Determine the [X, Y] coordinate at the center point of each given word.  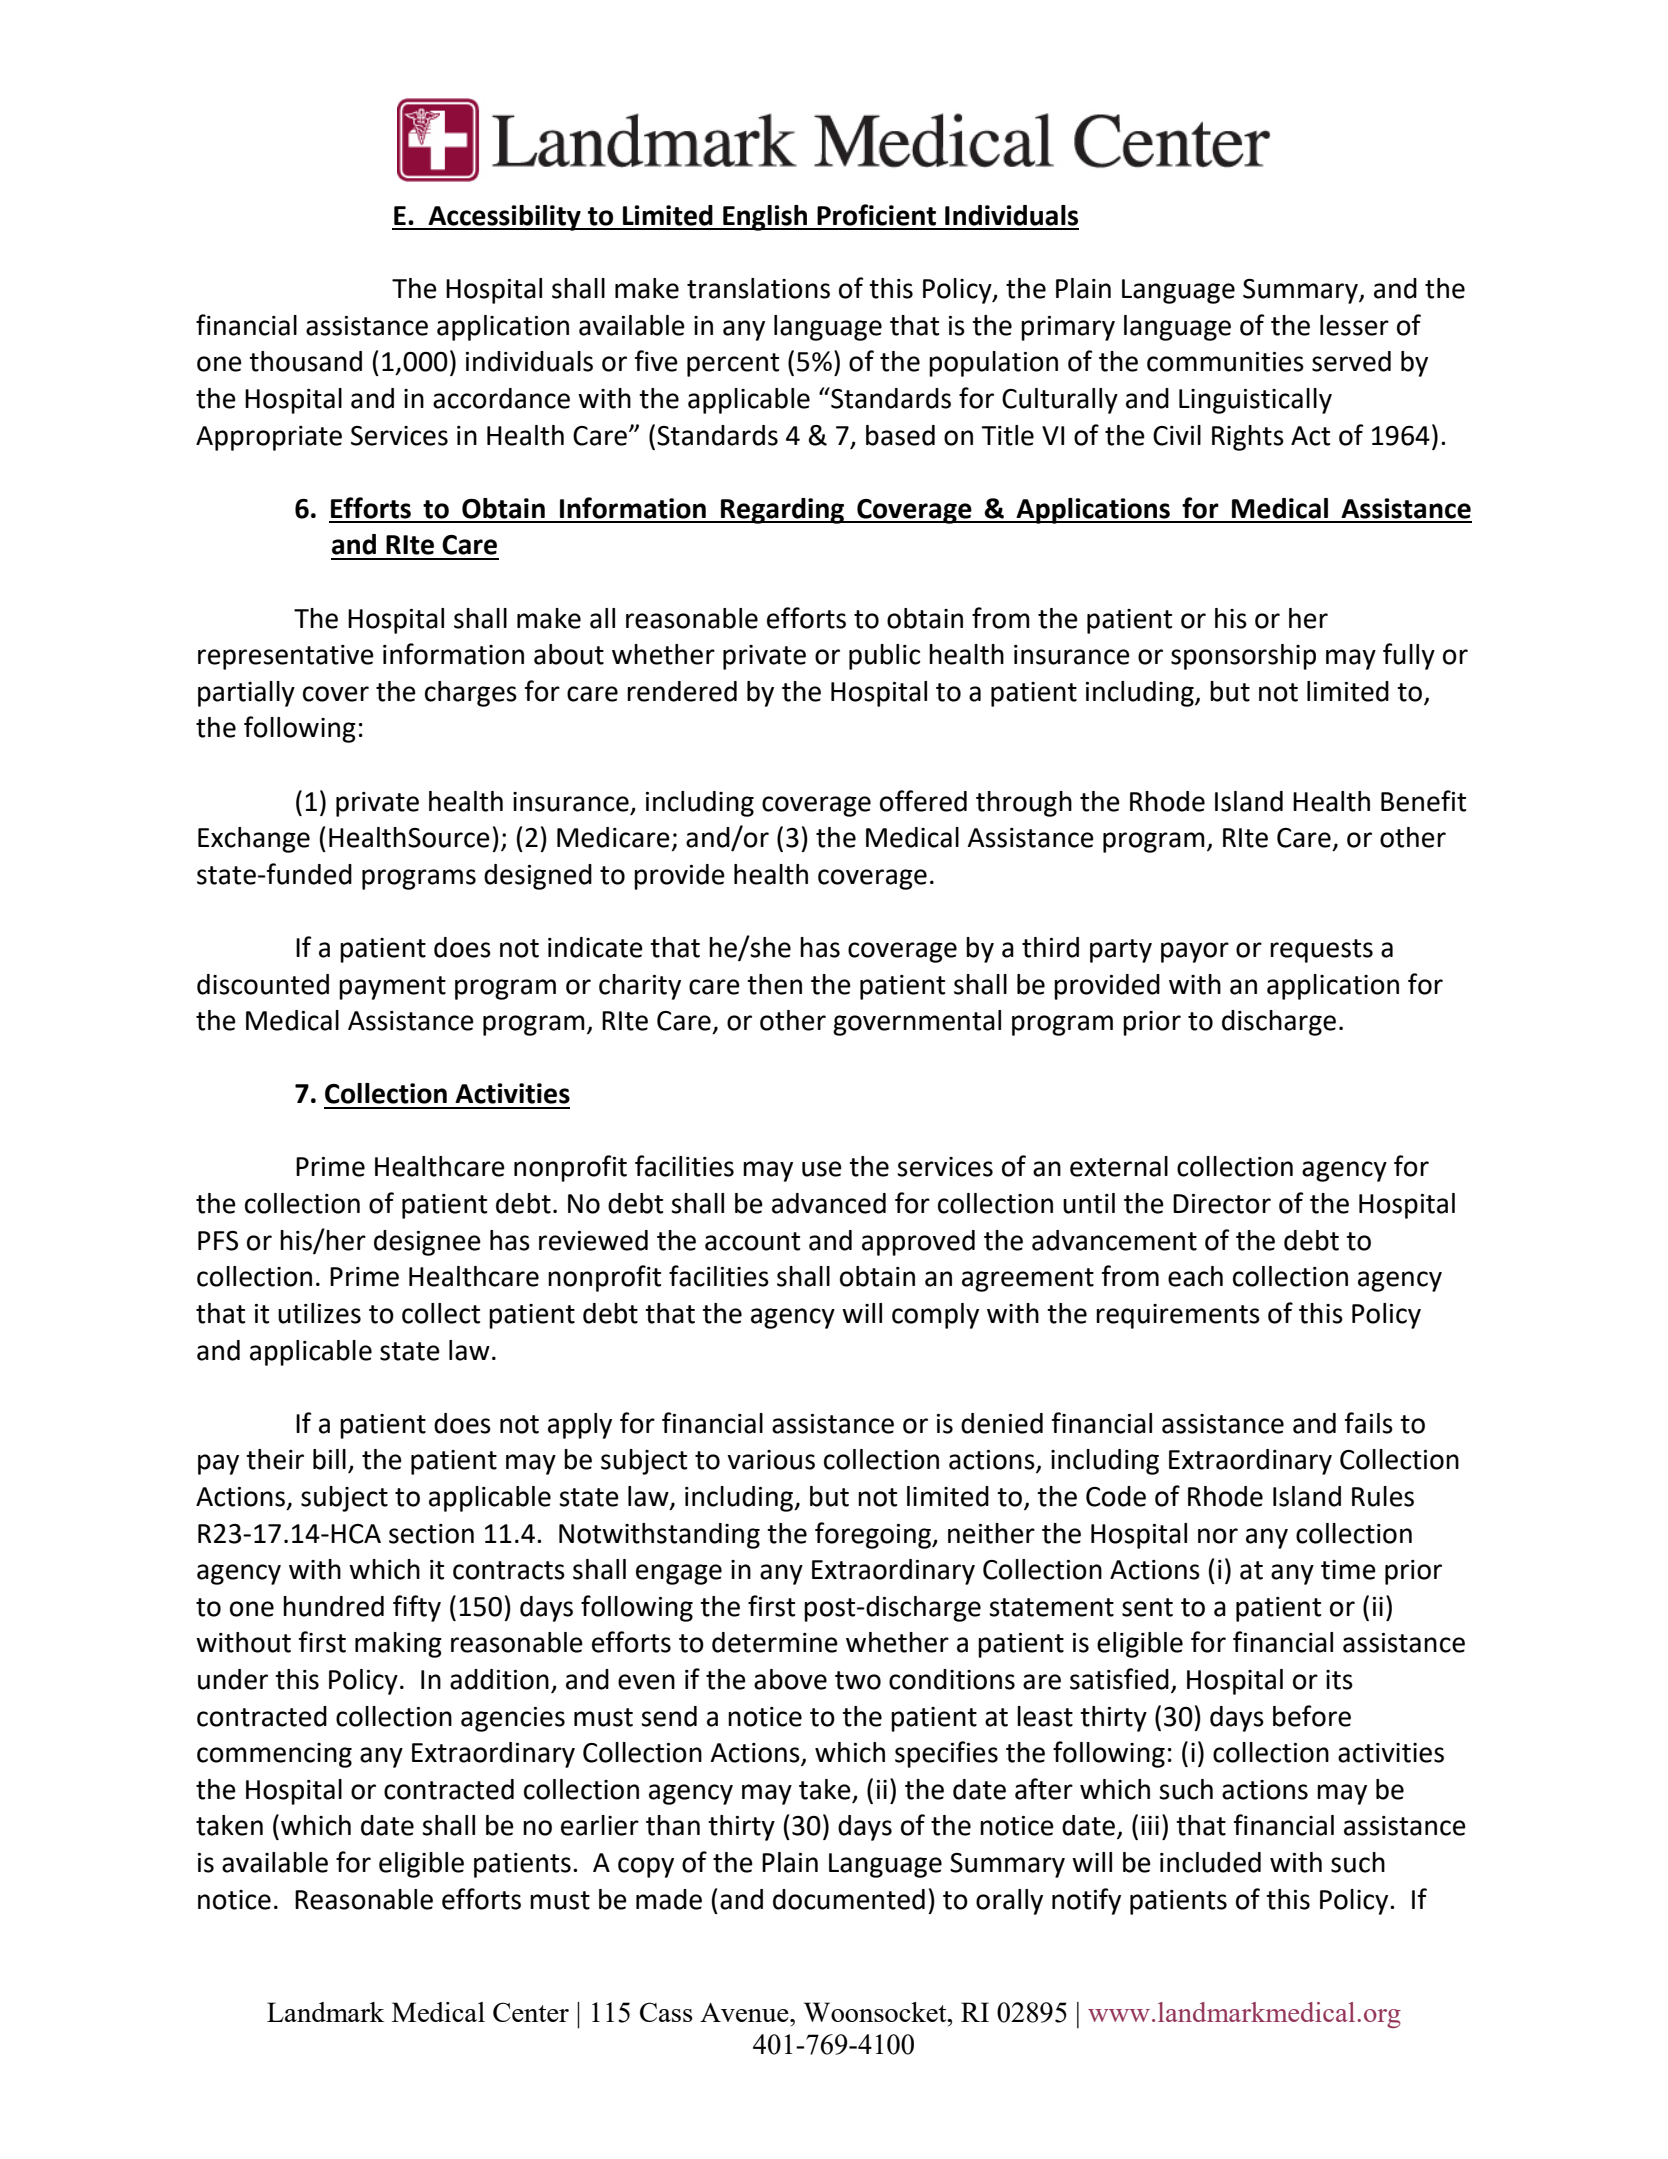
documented [849, 1899]
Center [531, 2012]
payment [392, 988]
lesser [1354, 325]
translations [758, 288]
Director [1222, 1204]
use [822, 1169]
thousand [305, 361]
